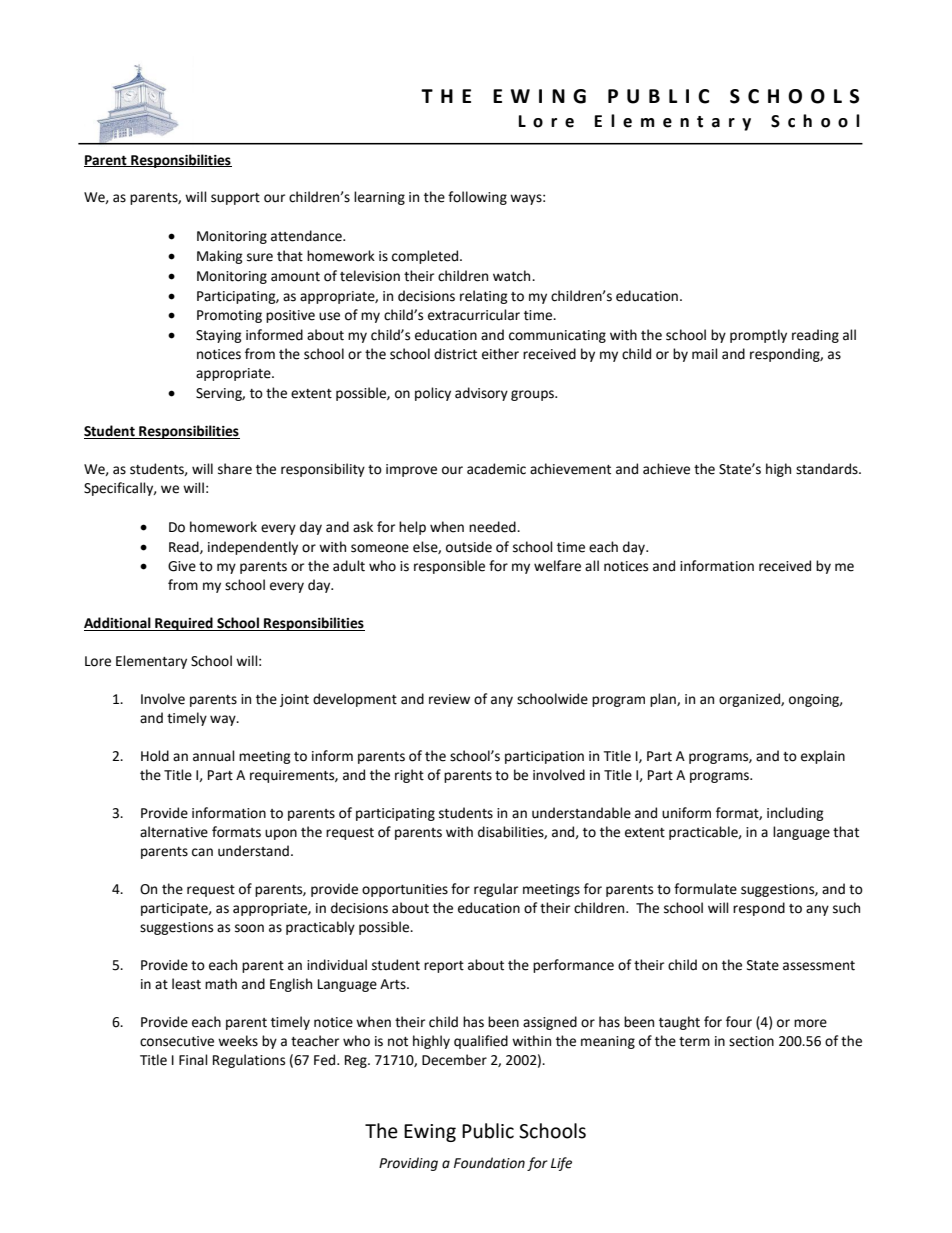  Describe the element at coordinates (751, 1041) in the document. I see `section` at that location.
